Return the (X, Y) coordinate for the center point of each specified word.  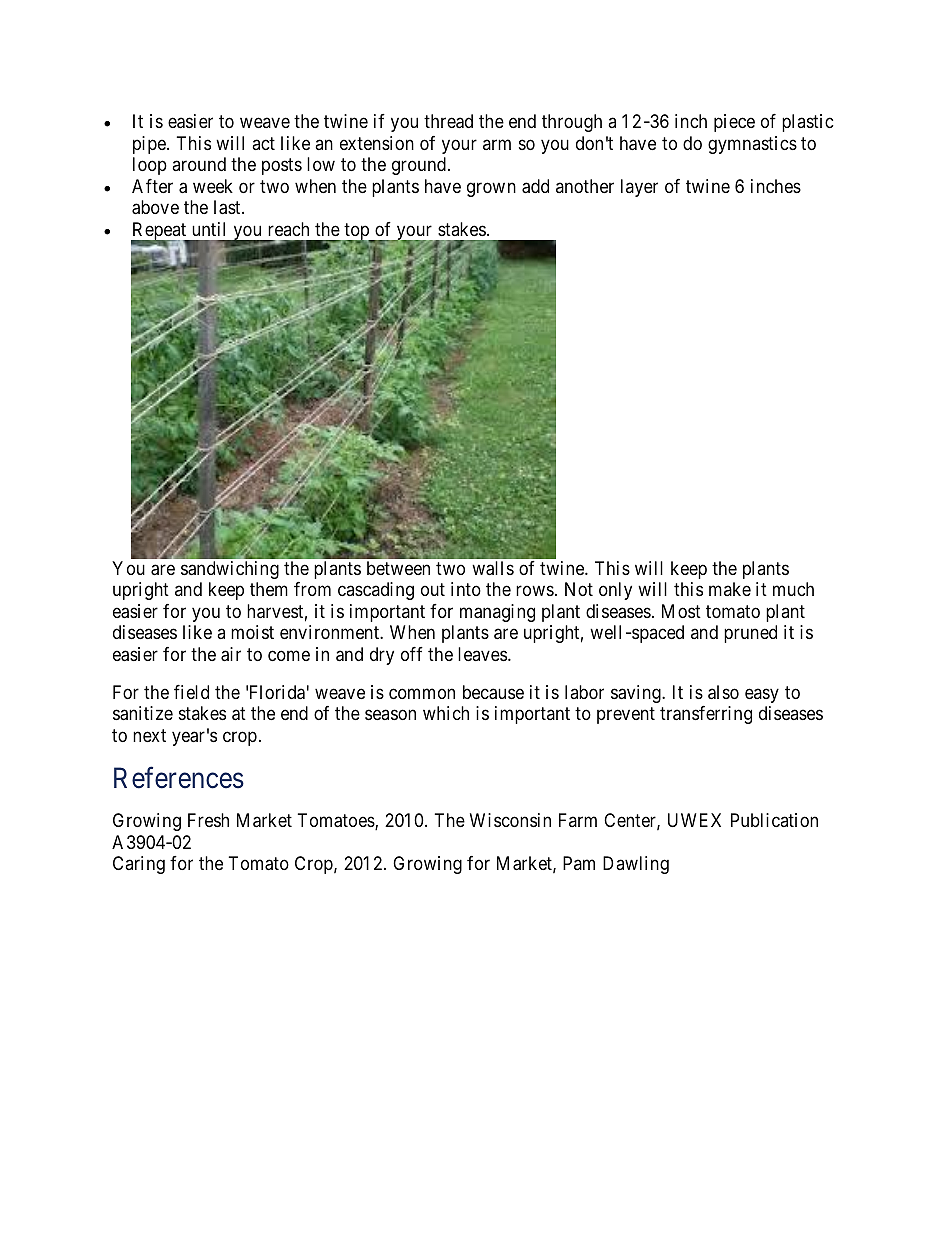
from (312, 589)
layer (639, 188)
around (199, 164)
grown (491, 189)
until (208, 229)
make (730, 589)
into (466, 589)
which (446, 713)
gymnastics (752, 145)
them (269, 589)
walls (493, 568)
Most (681, 611)
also (723, 692)
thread (448, 121)
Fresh (208, 820)
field (191, 692)
